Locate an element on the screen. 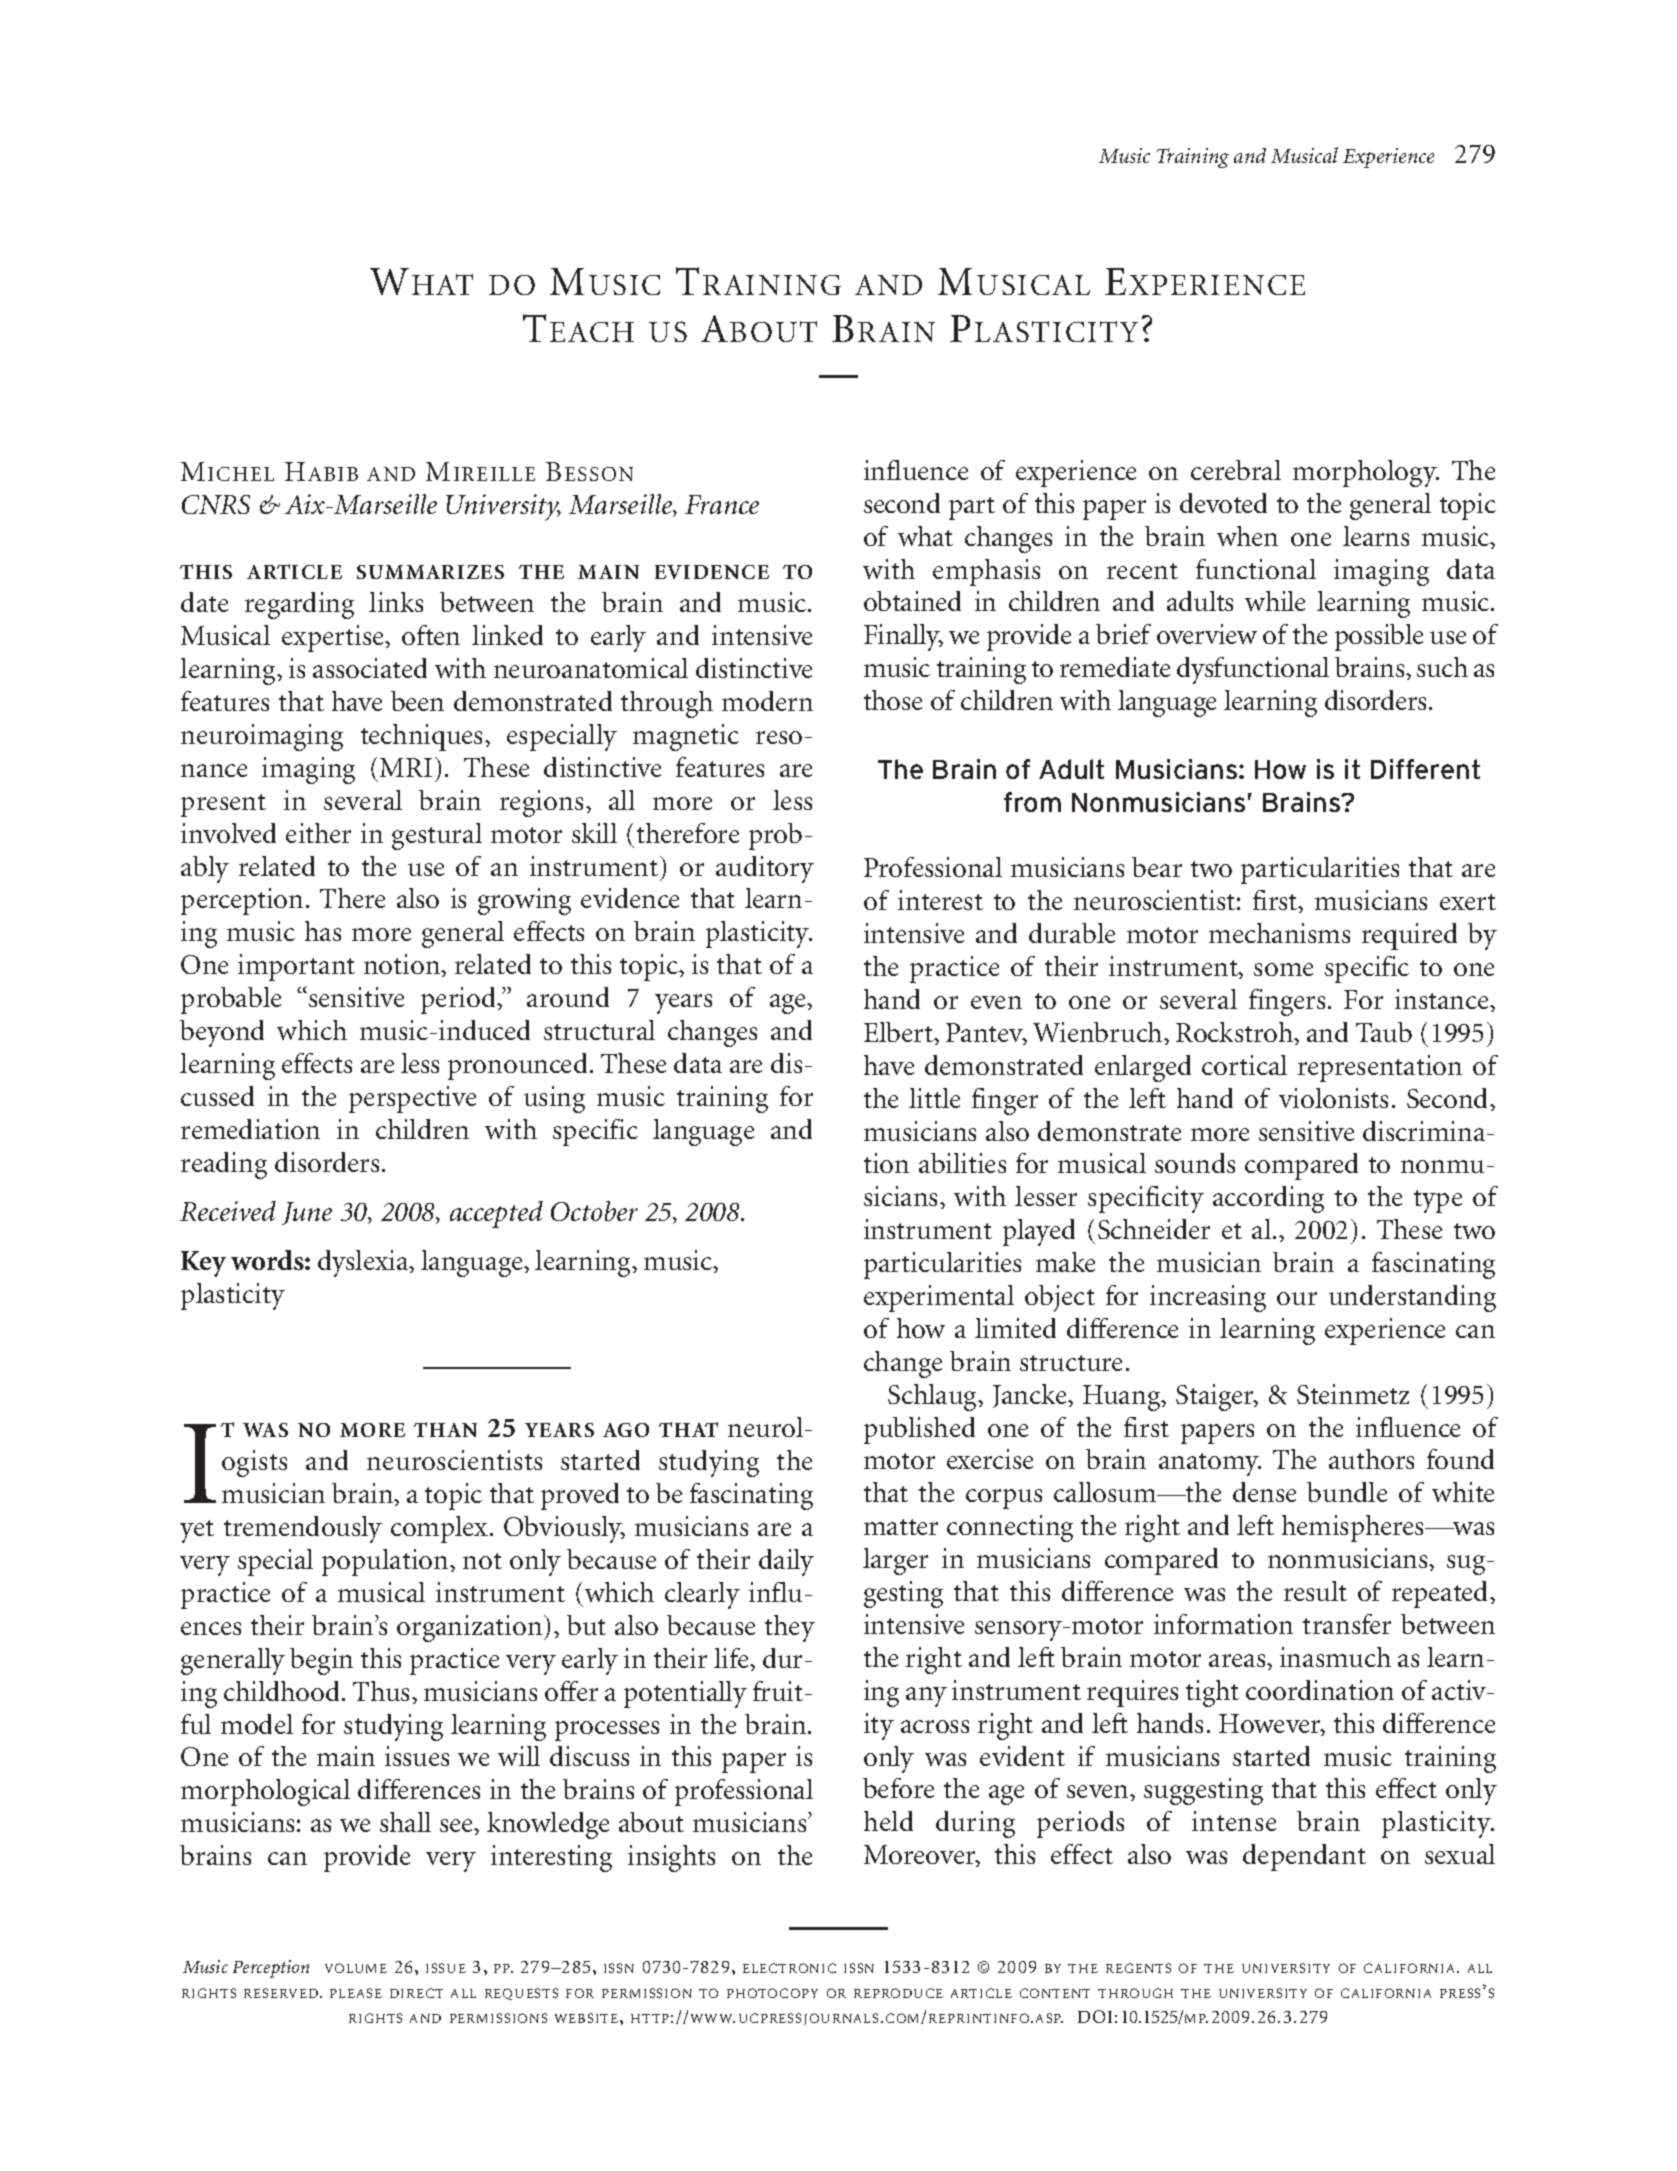 This screenshot has height=2171, width=1677. bundle is located at coordinates (1347, 1492).
